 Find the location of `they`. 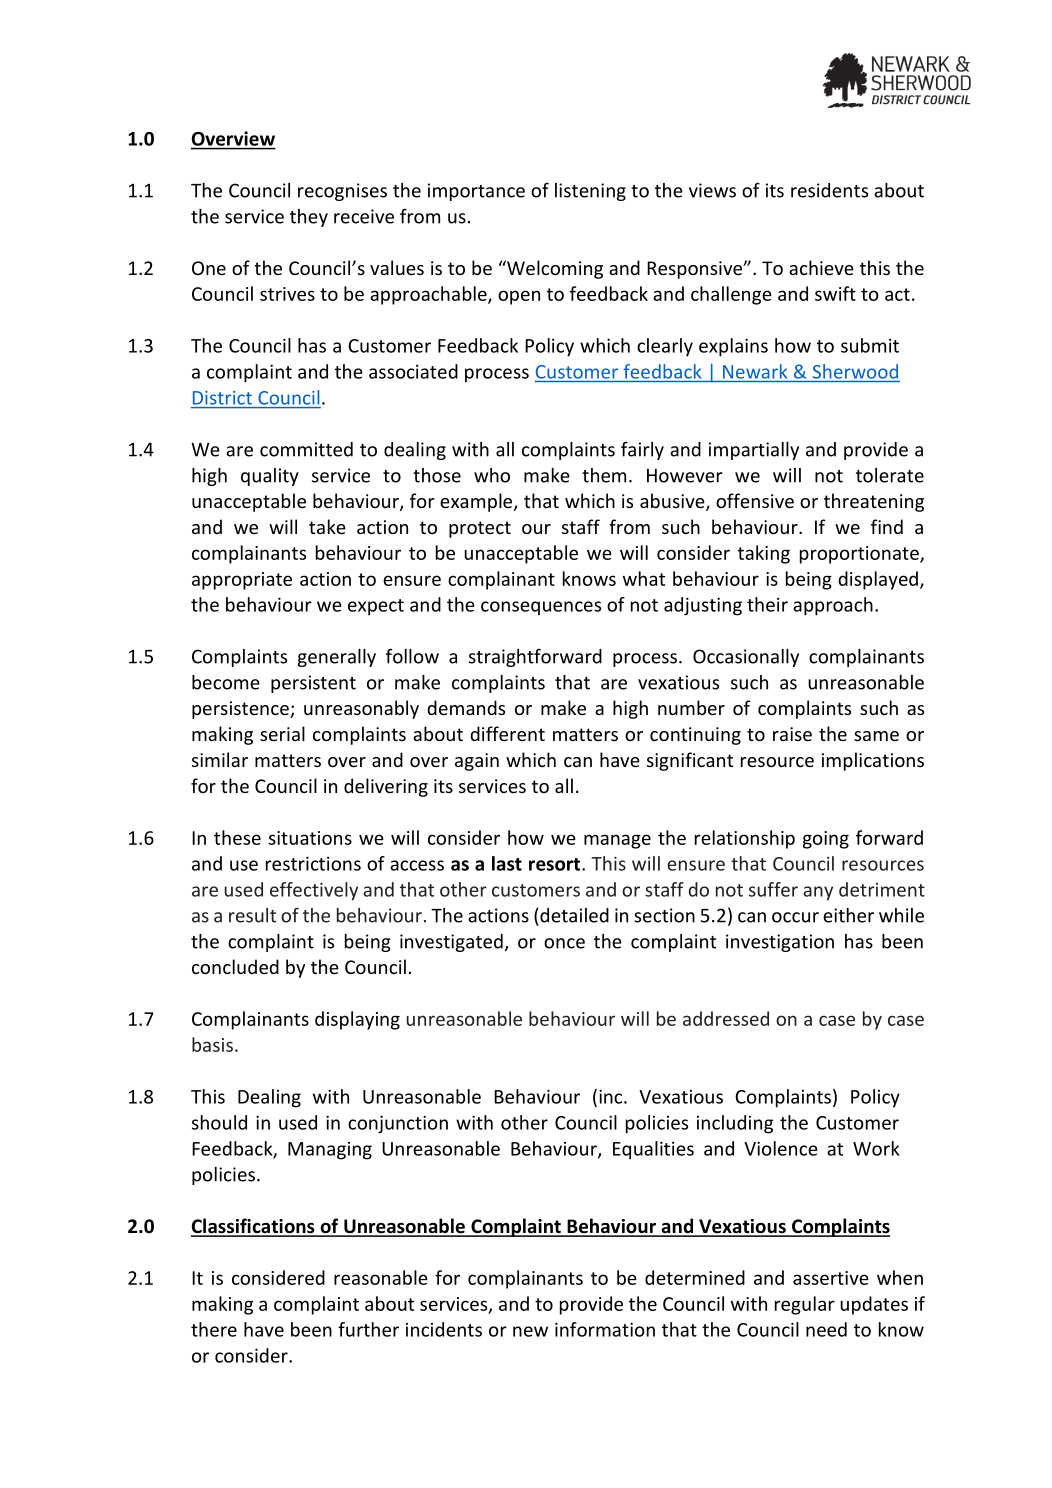

they is located at coordinates (309, 218).
